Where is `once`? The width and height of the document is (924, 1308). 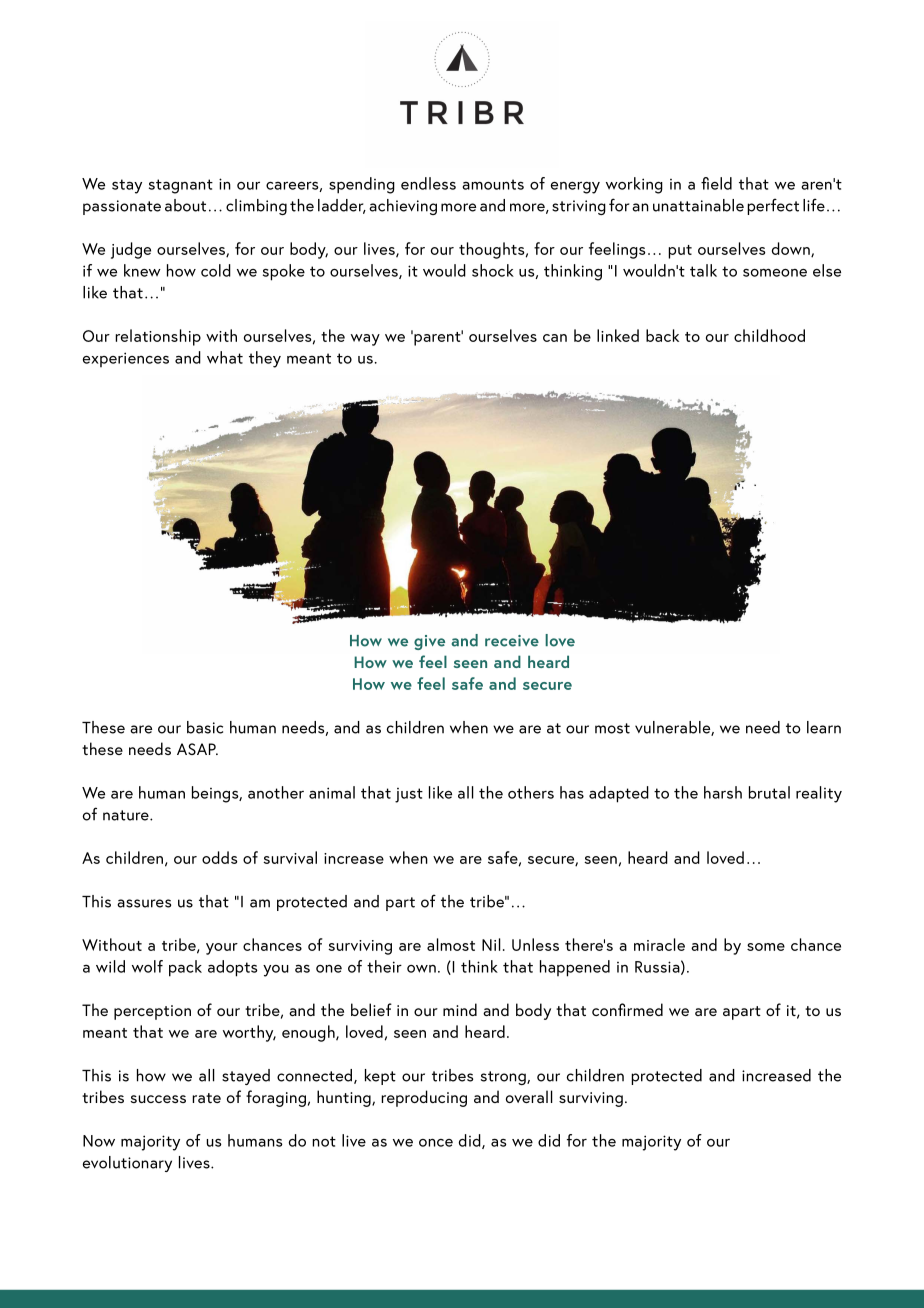
once is located at coordinates (436, 1143).
